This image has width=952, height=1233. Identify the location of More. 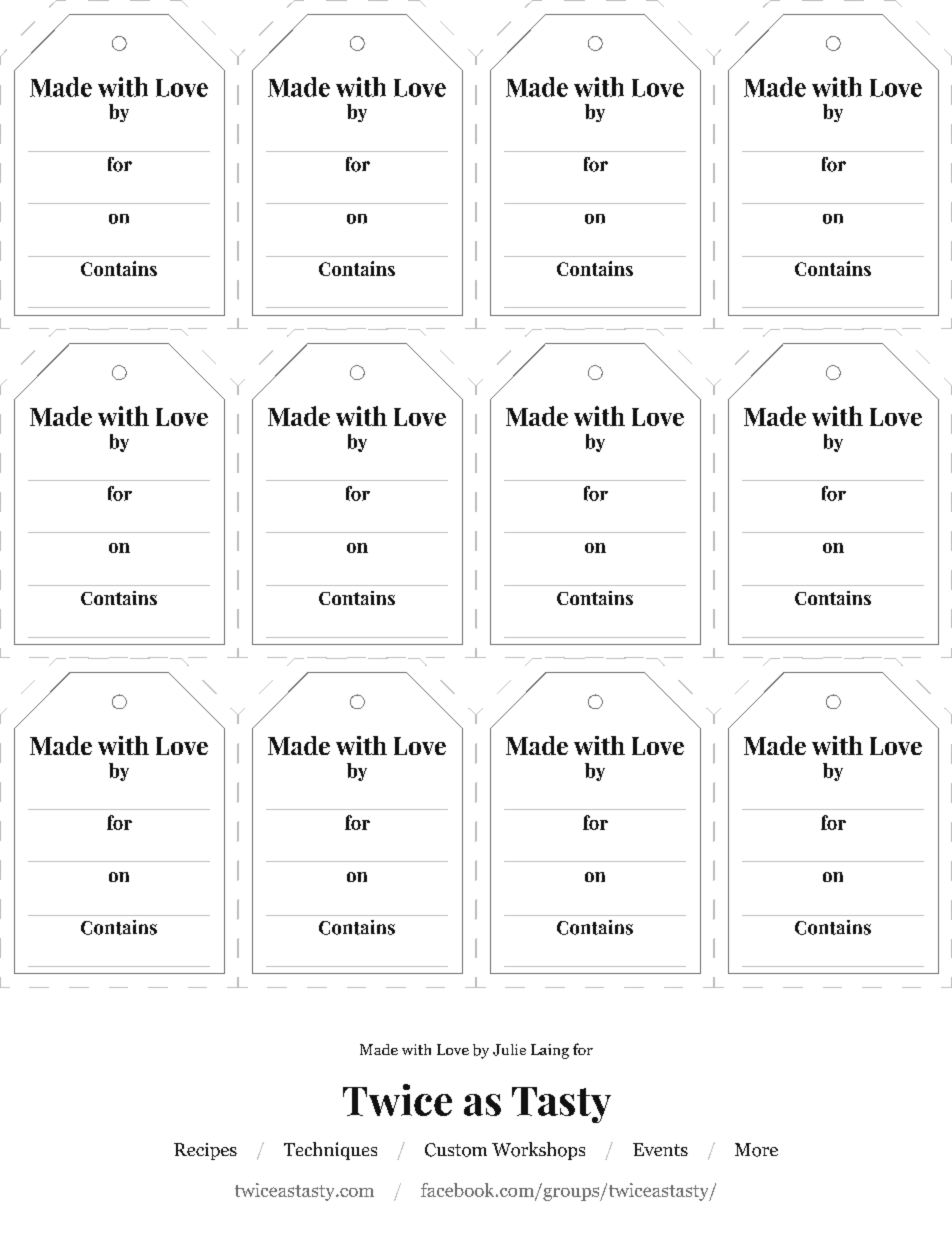
(756, 1150).
